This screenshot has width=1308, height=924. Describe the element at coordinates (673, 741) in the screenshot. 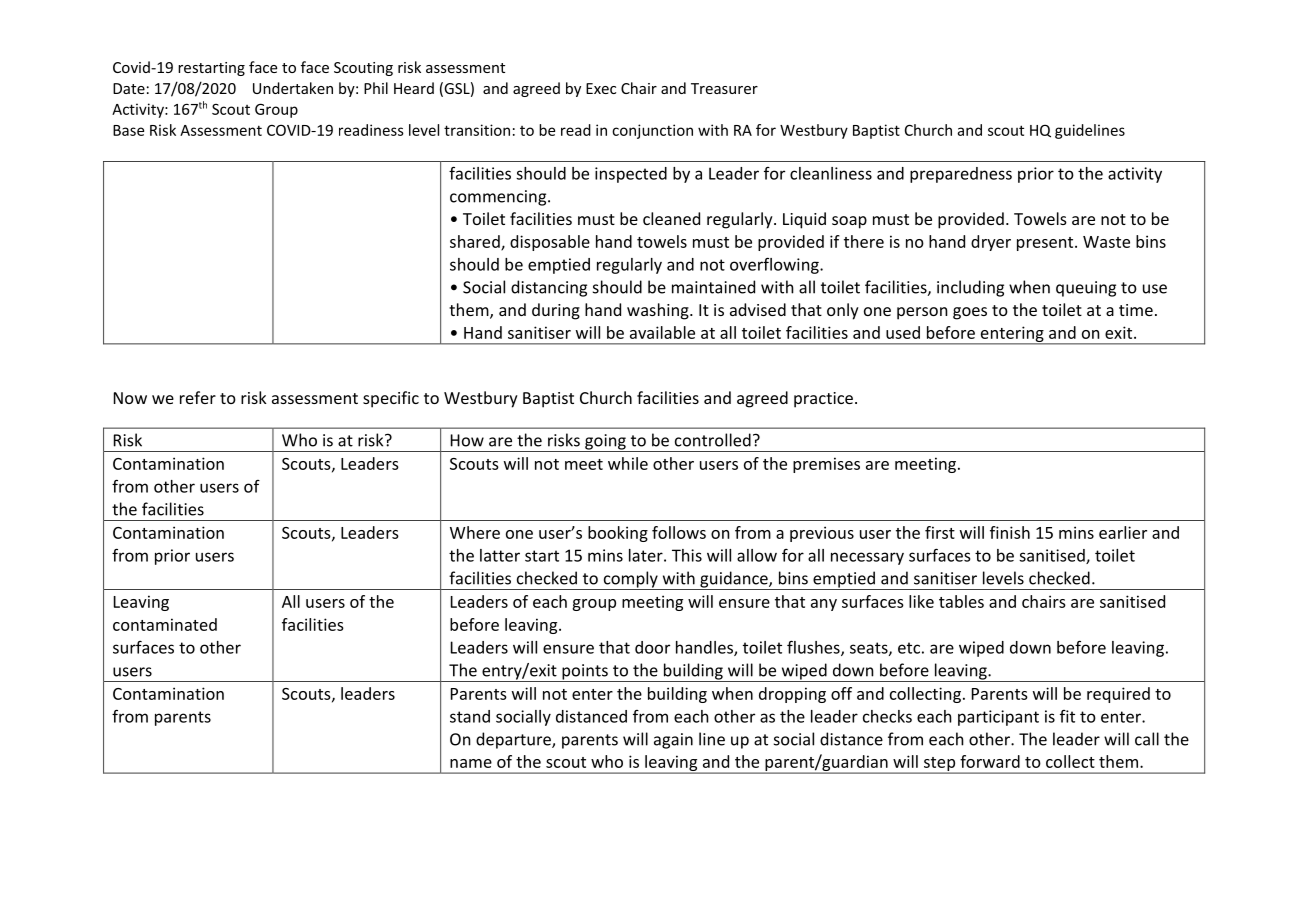

I see `again` at that location.
